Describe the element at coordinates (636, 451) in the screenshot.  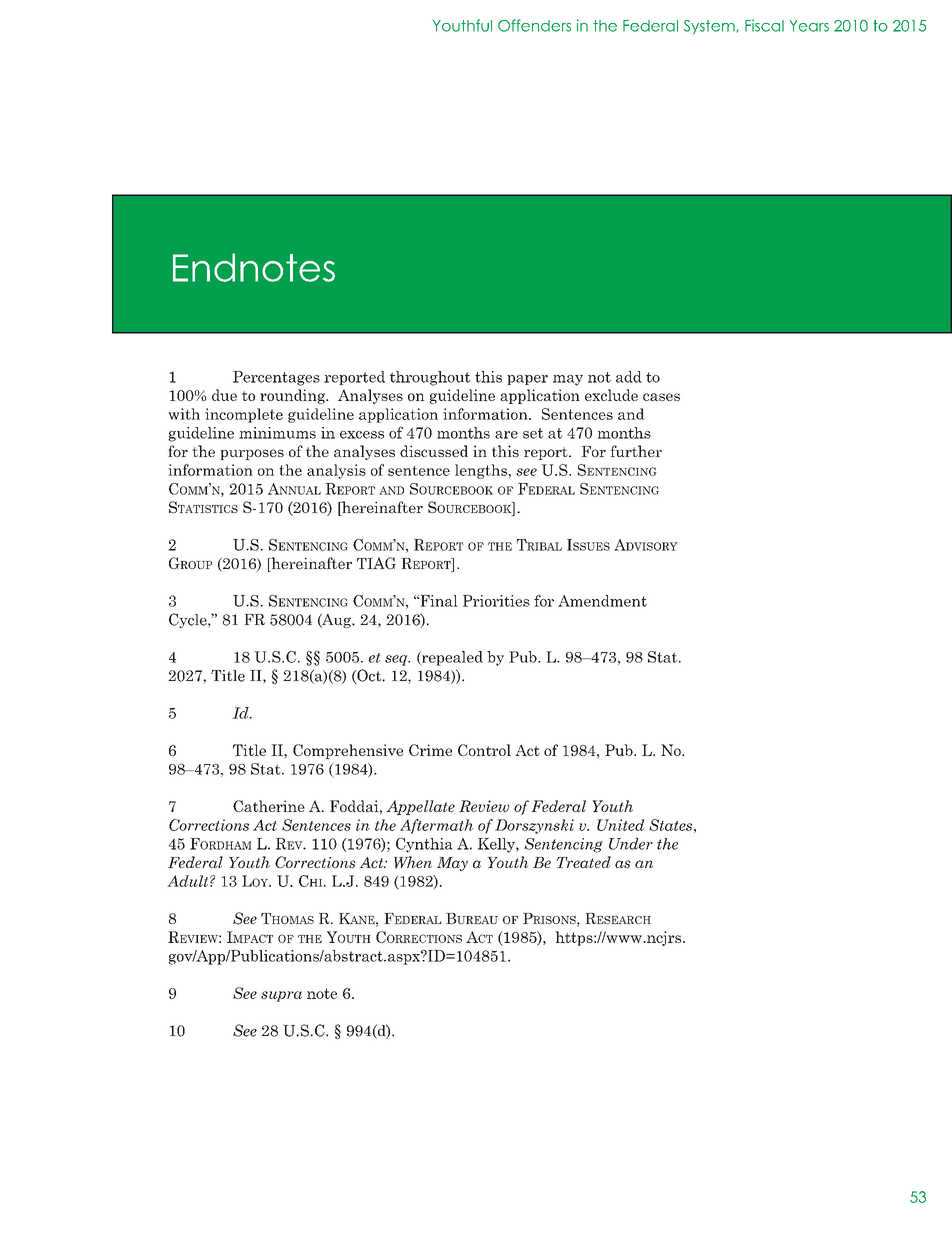
I see `further` at that location.
